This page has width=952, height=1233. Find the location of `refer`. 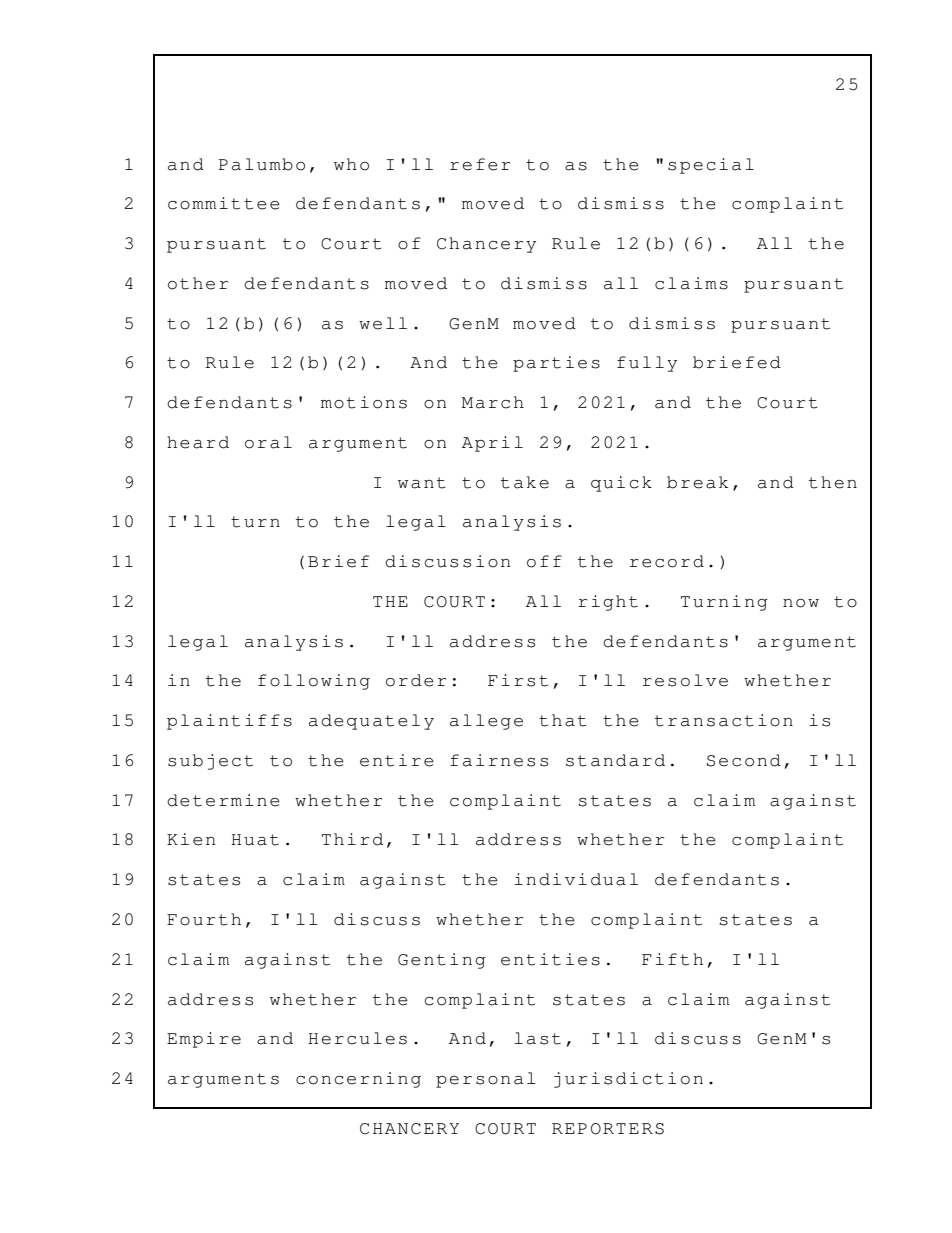

refer is located at coordinates (480, 164).
